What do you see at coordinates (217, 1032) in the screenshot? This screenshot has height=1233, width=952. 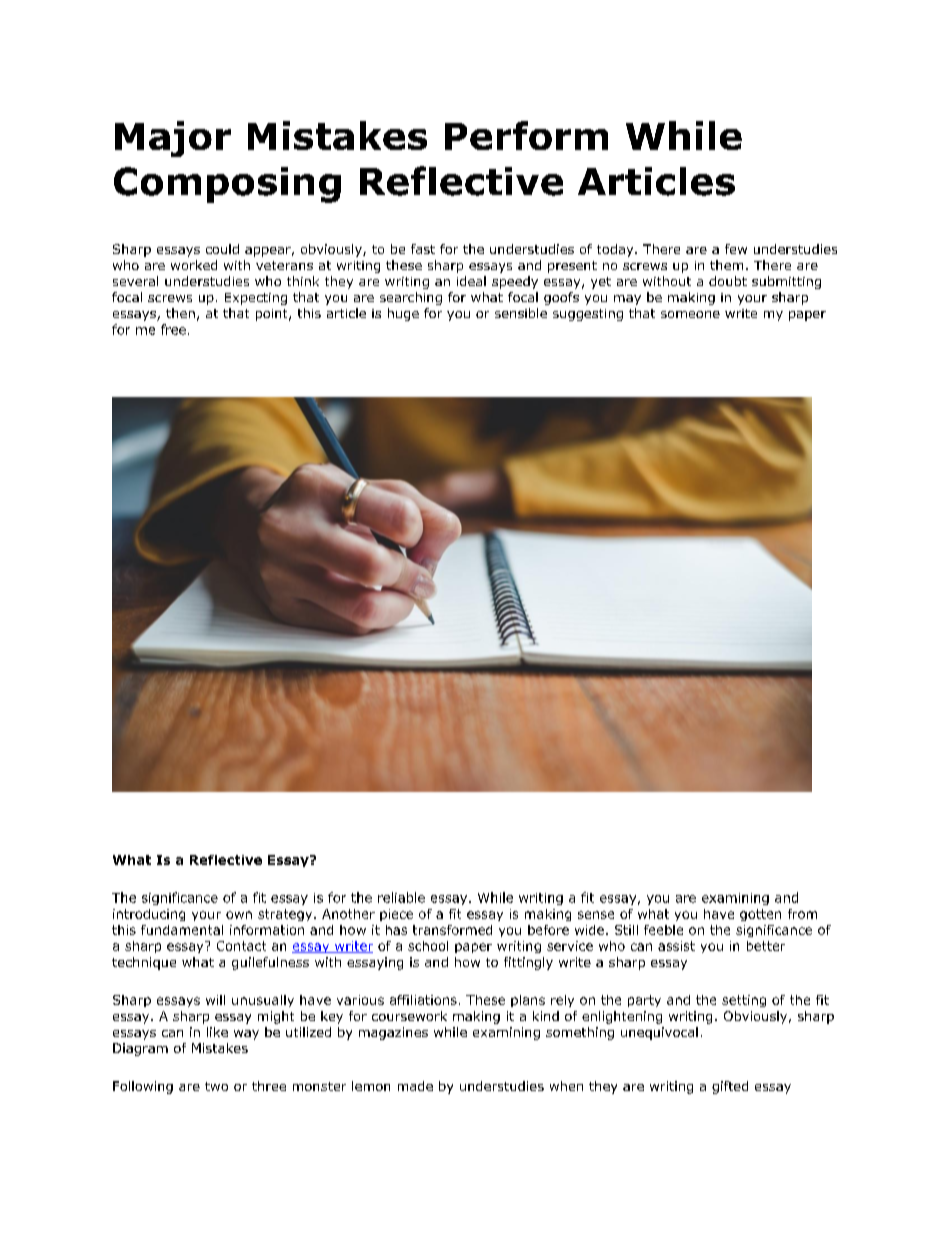 I see `like` at bounding box center [217, 1032].
